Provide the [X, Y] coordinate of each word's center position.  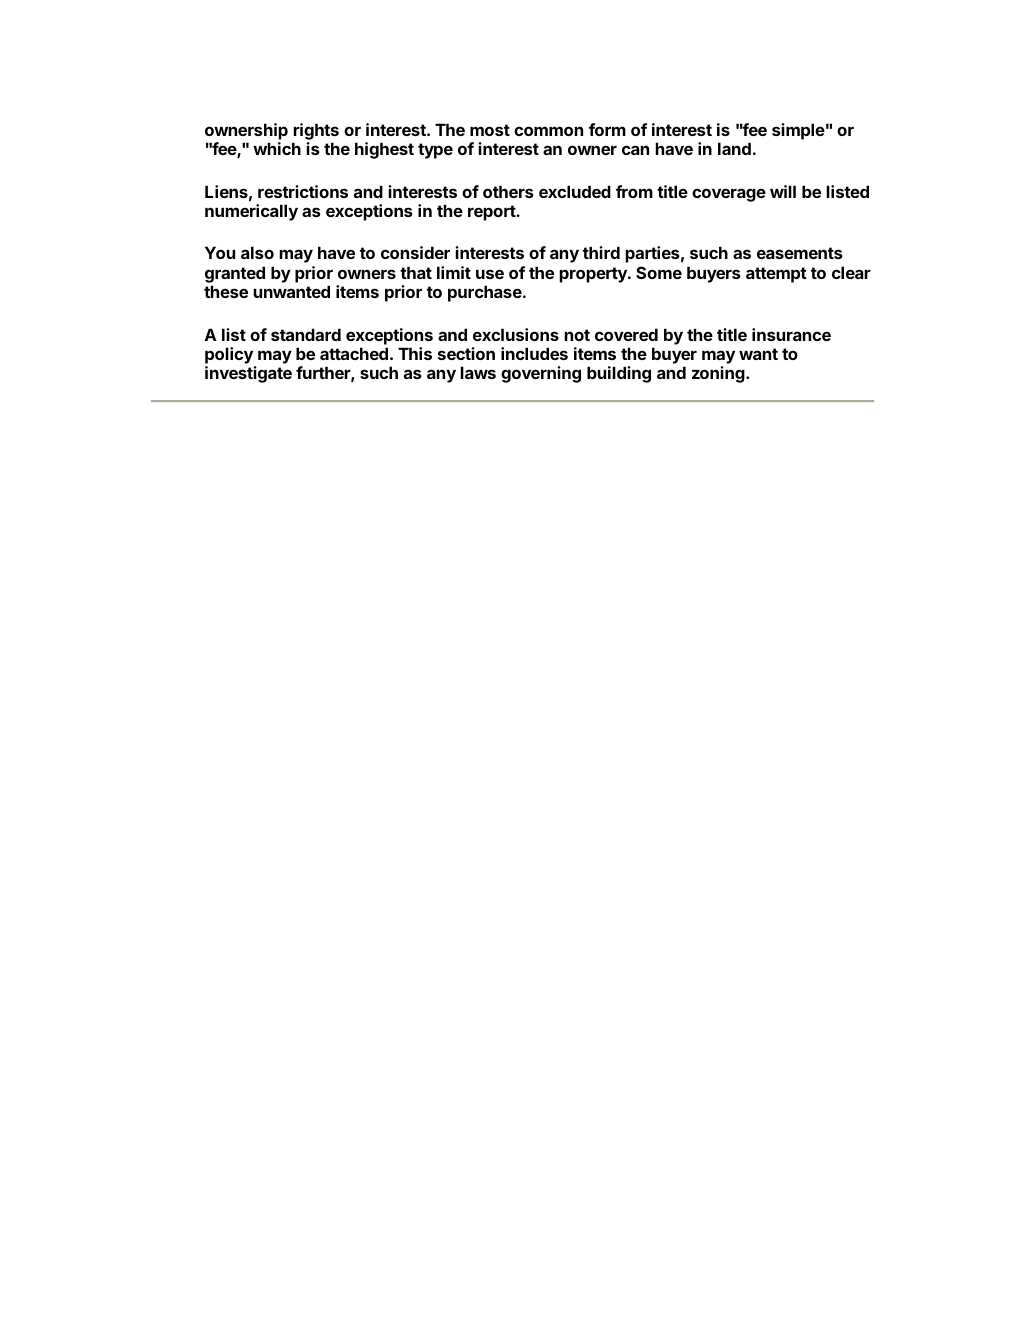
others [508, 191]
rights [316, 131]
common [548, 131]
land [734, 148]
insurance [791, 334]
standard [306, 334]
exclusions [516, 334]
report [492, 213]
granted [235, 274]
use [490, 274]
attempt [776, 275]
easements [800, 253]
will [783, 191]
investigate [248, 374]
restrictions [303, 191]
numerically [251, 212]
